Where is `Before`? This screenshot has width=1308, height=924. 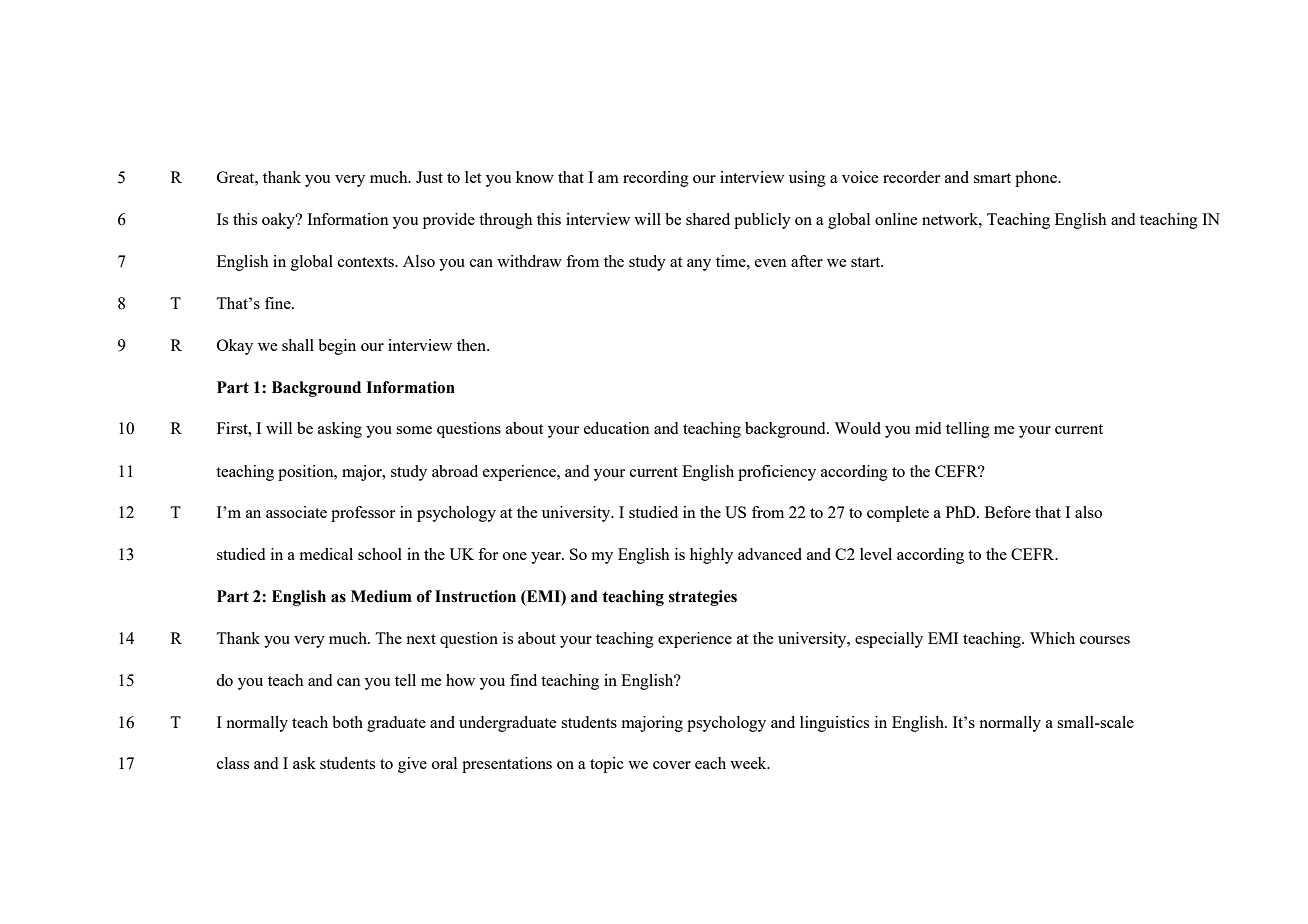
Before is located at coordinates (1008, 512).
